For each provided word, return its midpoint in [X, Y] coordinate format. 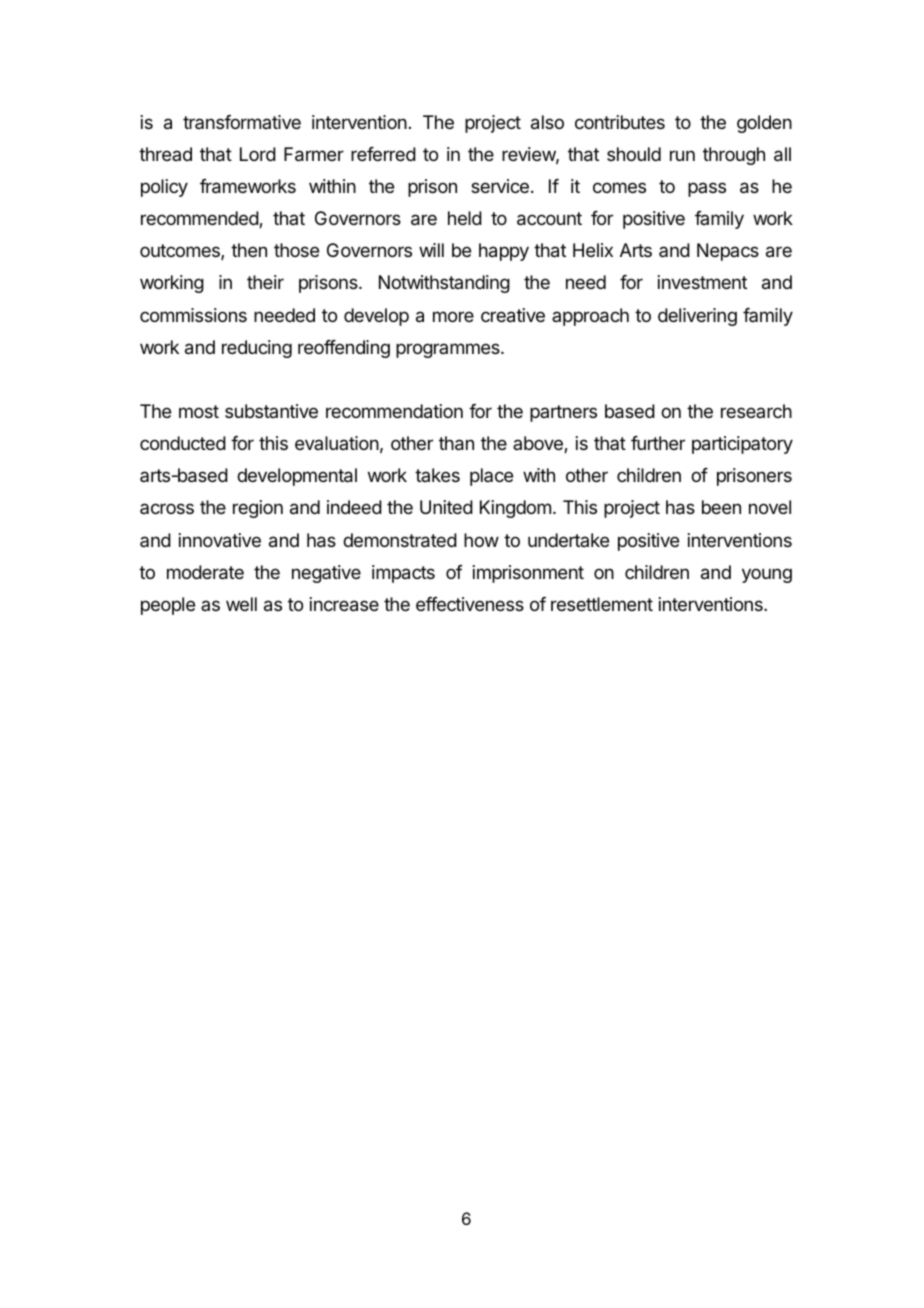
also [547, 122]
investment [702, 282]
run [682, 155]
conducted [183, 443]
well [241, 604]
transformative [242, 122]
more [453, 316]
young [767, 575]
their [265, 282]
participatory [742, 445]
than [456, 443]
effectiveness [470, 604]
